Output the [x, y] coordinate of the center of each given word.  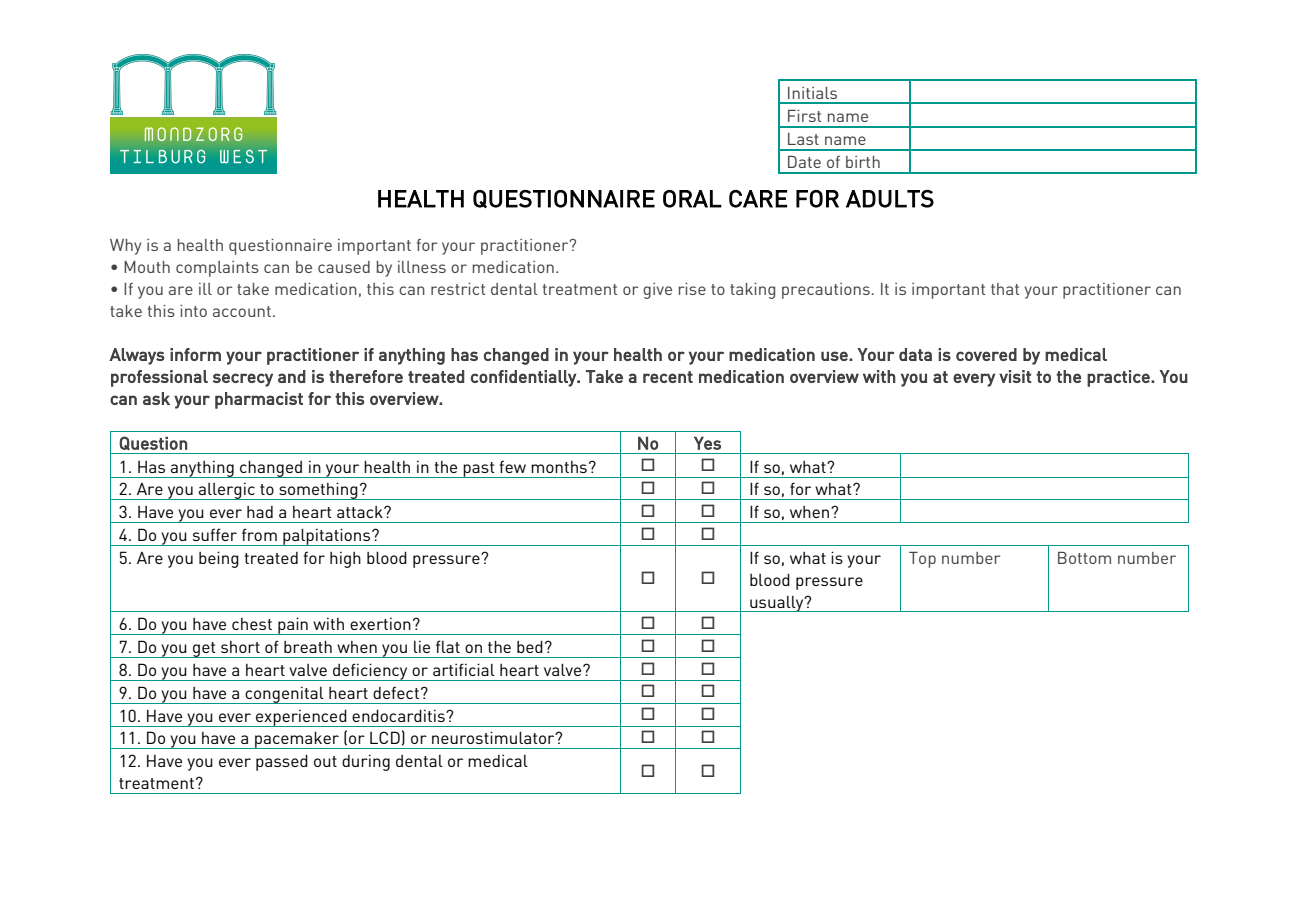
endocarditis [399, 715]
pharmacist [259, 400]
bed [530, 646]
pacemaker [297, 740]
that [1005, 289]
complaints [217, 269]
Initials [812, 93]
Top [922, 560]
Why [125, 247]
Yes [707, 443]
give [657, 291]
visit [1015, 376]
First [804, 116]
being [219, 559]
